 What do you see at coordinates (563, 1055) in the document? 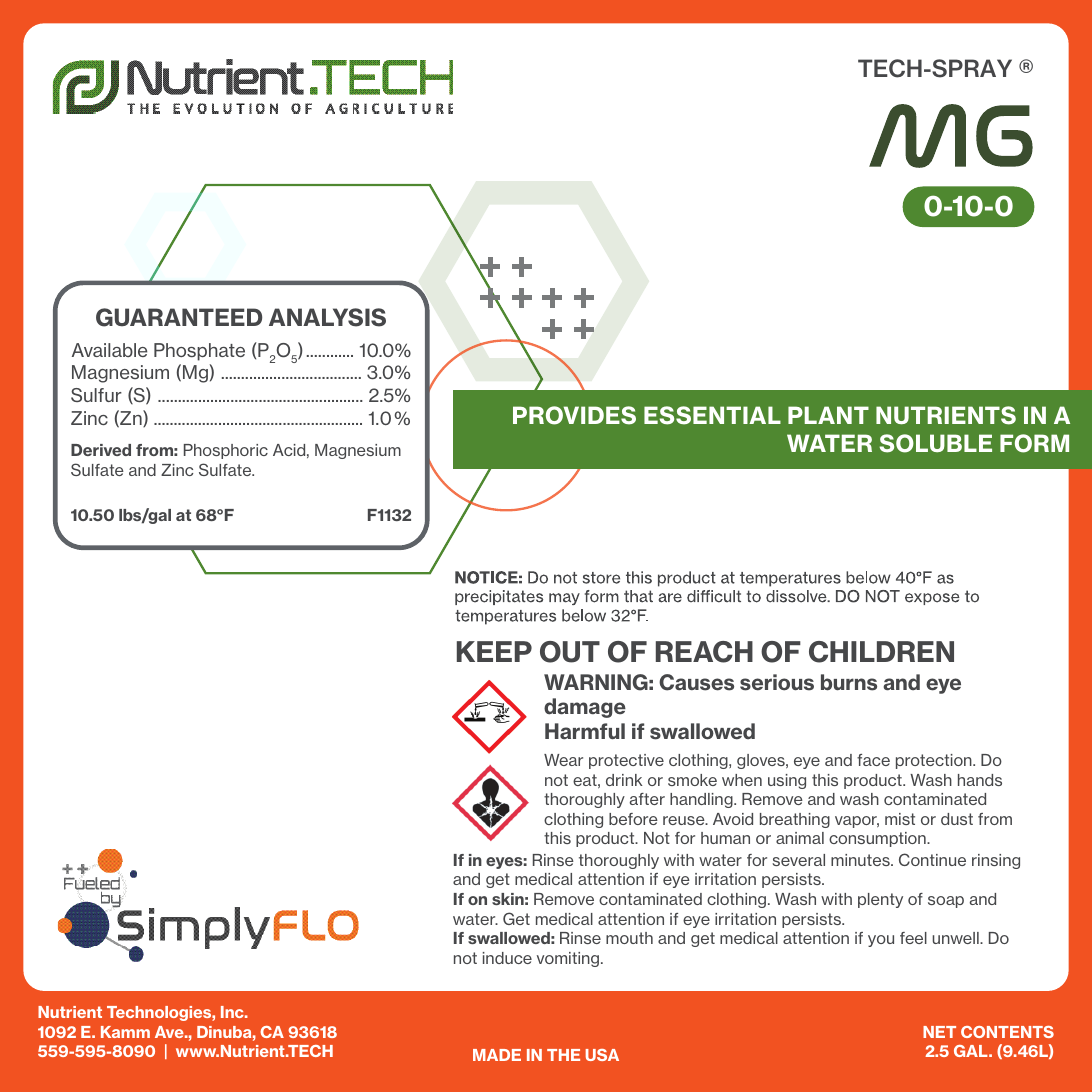
I see `THE` at bounding box center [563, 1055].
